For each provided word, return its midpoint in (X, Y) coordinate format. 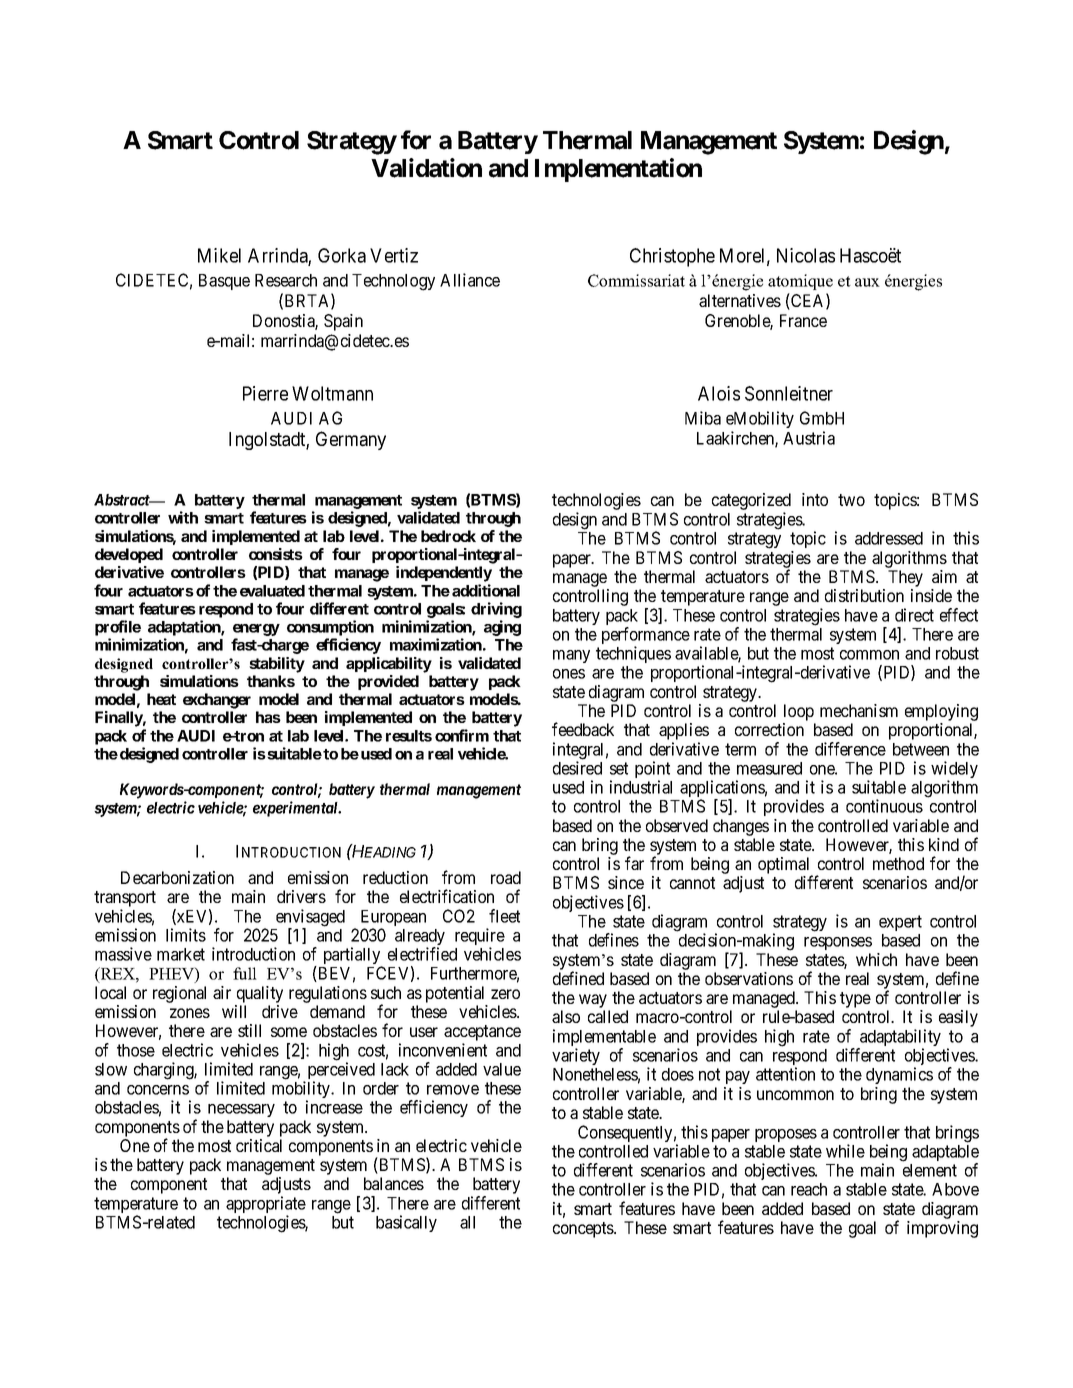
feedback (583, 729)
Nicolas (806, 255)
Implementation (618, 170)
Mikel (219, 255)
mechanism (859, 710)
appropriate (266, 1206)
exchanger (217, 701)
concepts (584, 1230)
